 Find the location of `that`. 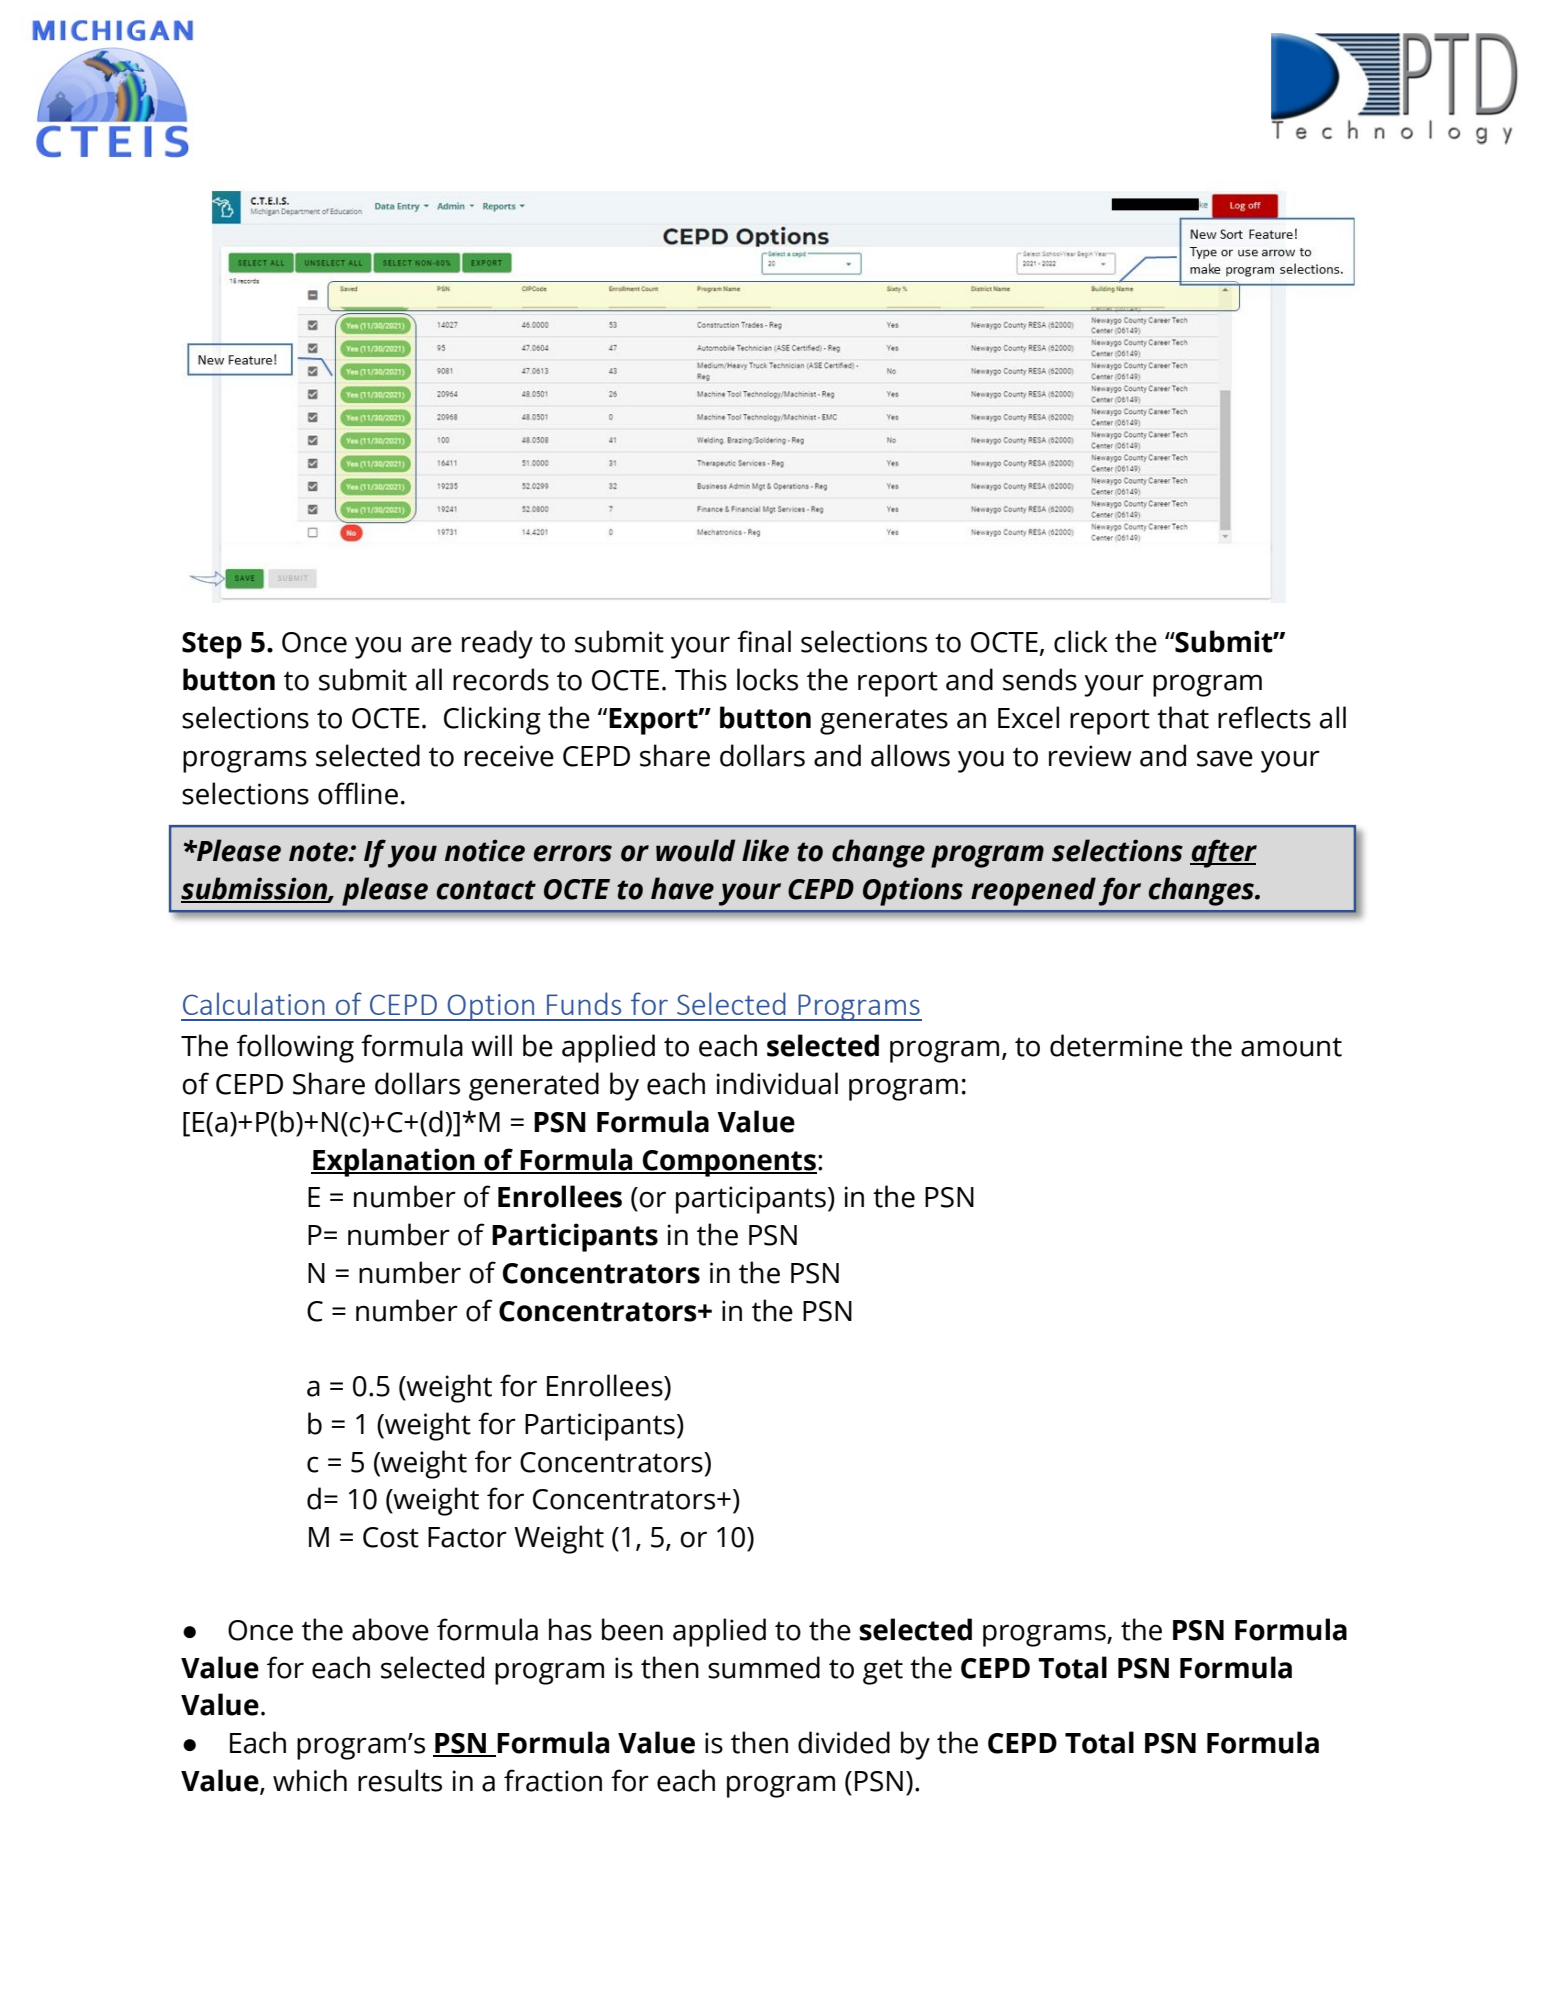

that is located at coordinates (1183, 717).
